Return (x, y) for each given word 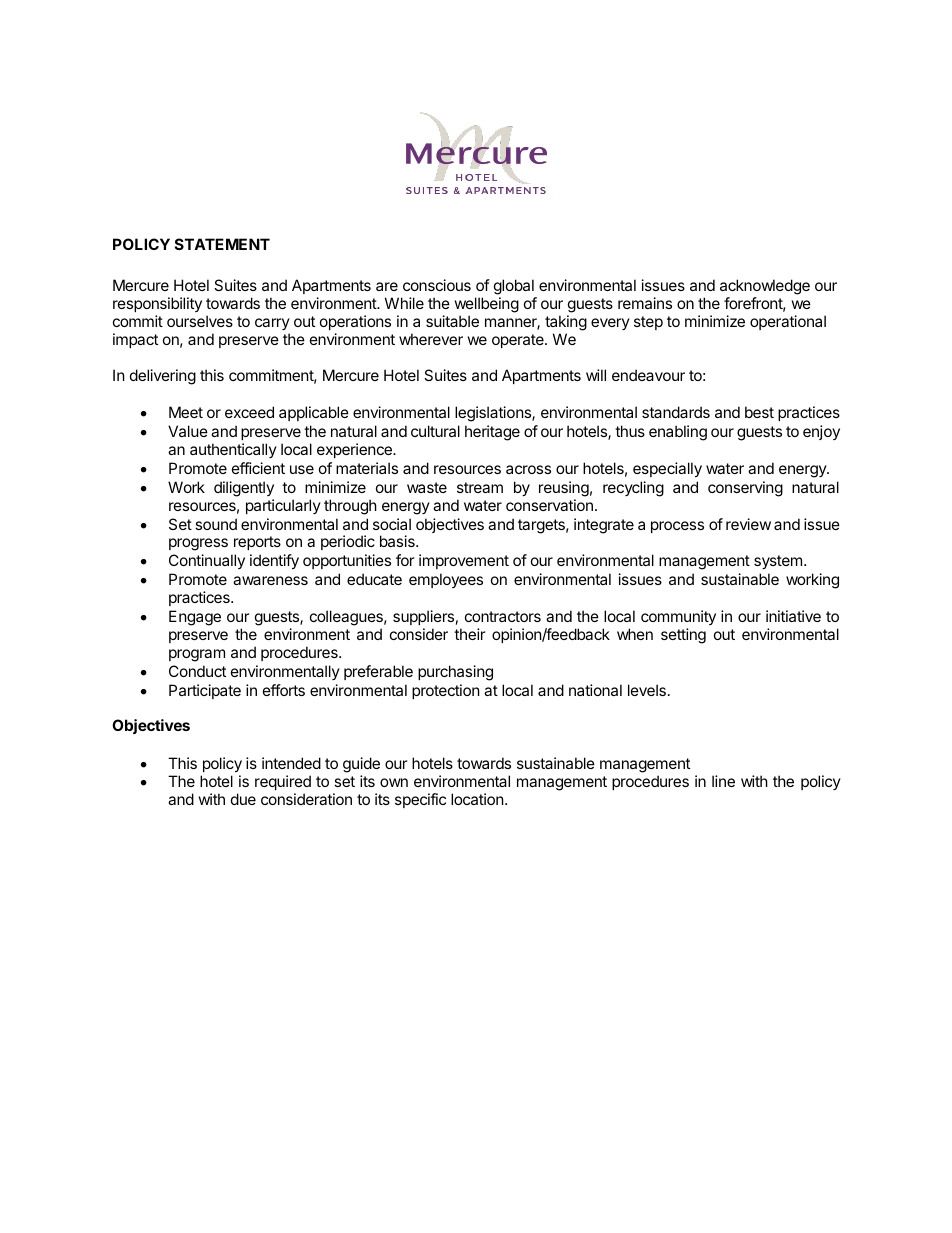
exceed (249, 412)
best (759, 412)
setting (683, 636)
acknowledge (765, 288)
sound (216, 524)
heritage (492, 433)
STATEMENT (222, 244)
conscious (437, 285)
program (197, 655)
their (470, 634)
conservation (549, 505)
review (748, 524)
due (243, 799)
